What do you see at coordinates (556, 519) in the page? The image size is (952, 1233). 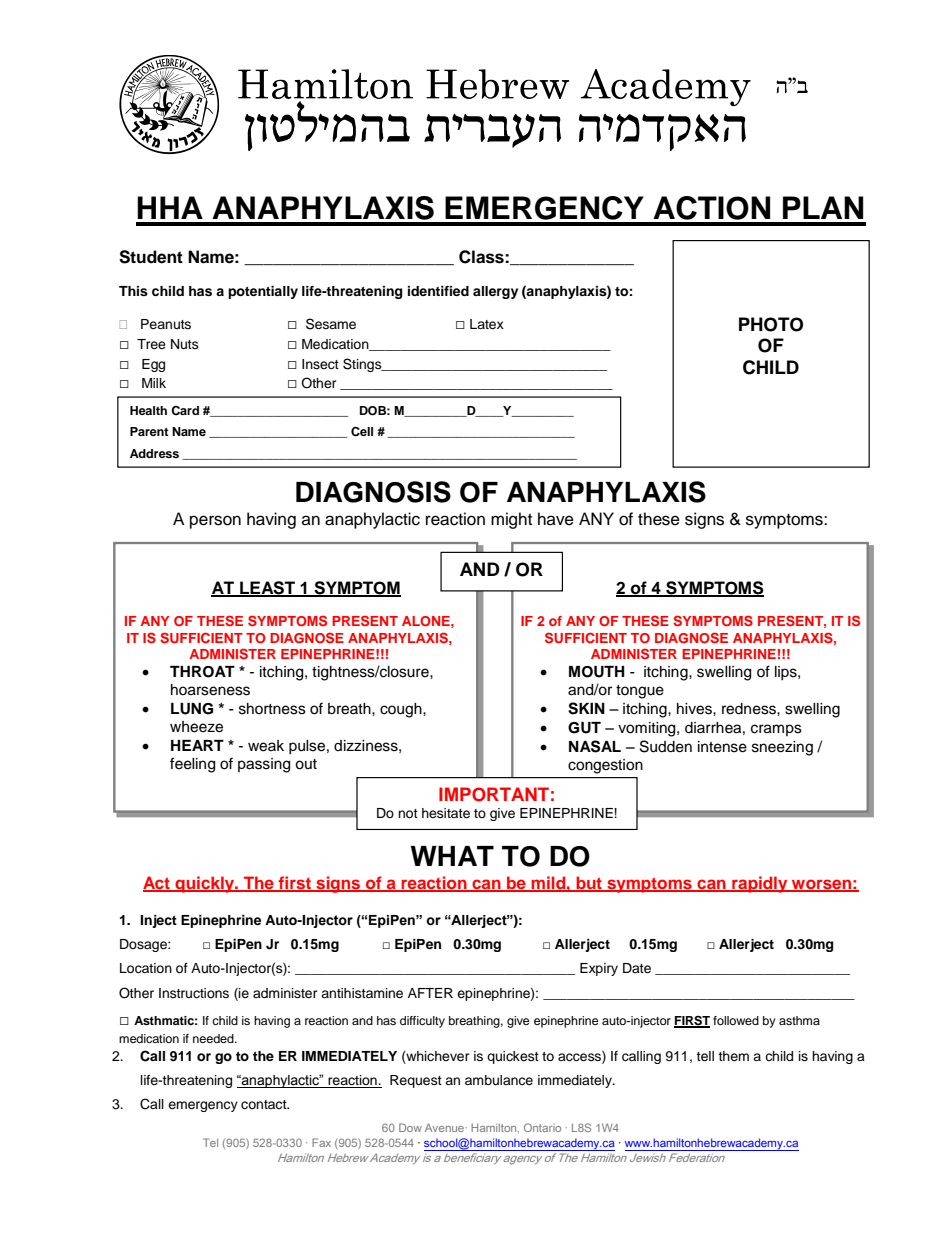 I see `have` at bounding box center [556, 519].
